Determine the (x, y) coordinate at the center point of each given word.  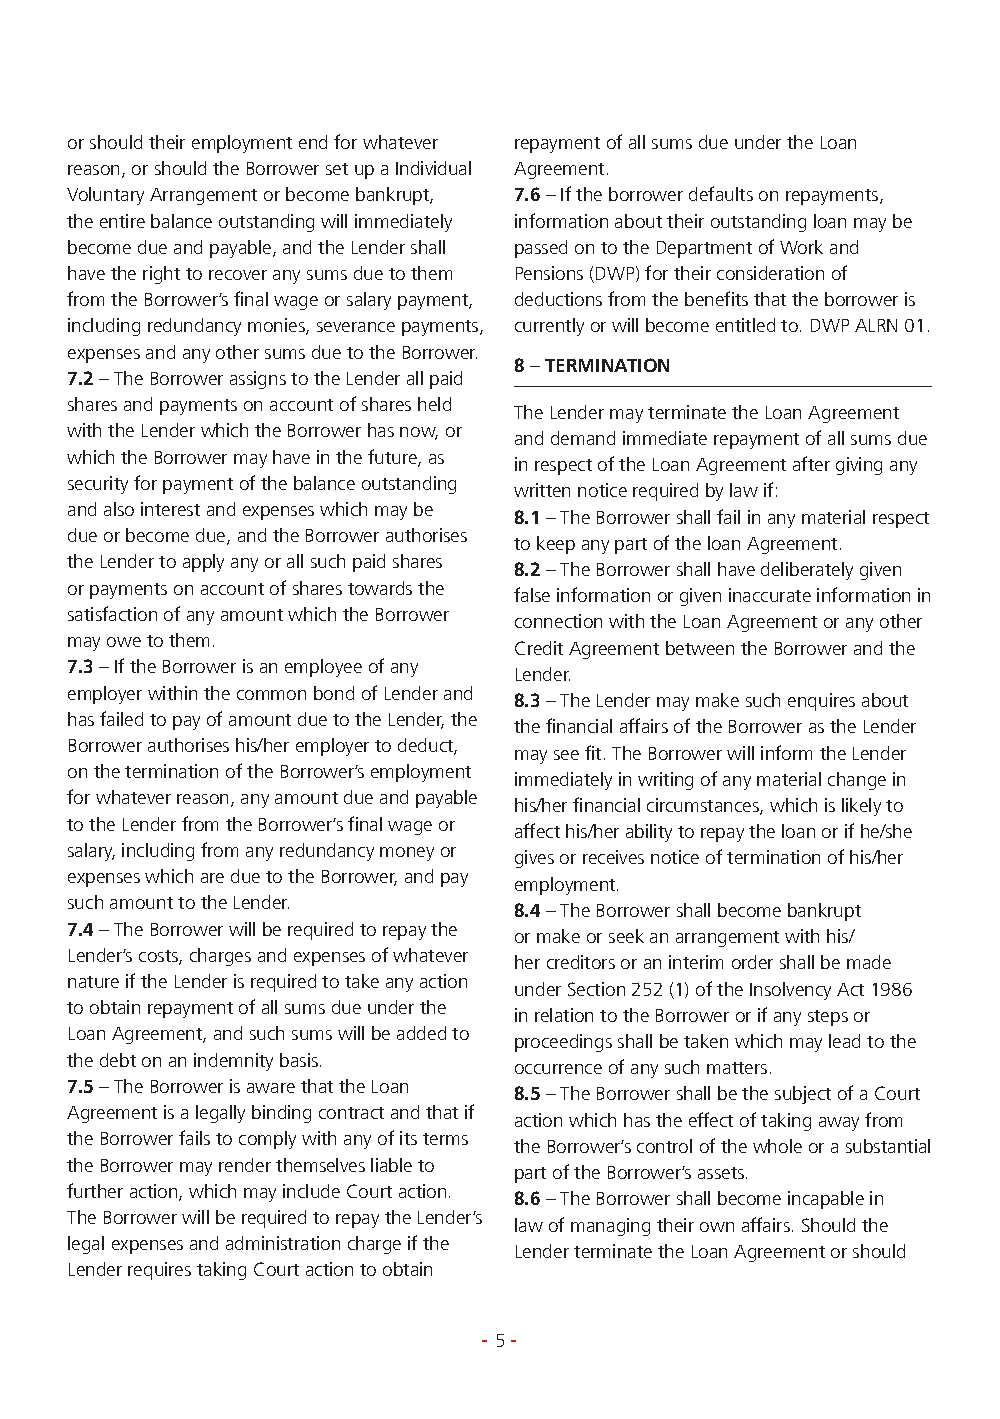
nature (93, 982)
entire (122, 221)
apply (203, 563)
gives (534, 859)
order (752, 962)
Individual (433, 168)
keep (556, 545)
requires (159, 1271)
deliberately (807, 571)
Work (801, 247)
